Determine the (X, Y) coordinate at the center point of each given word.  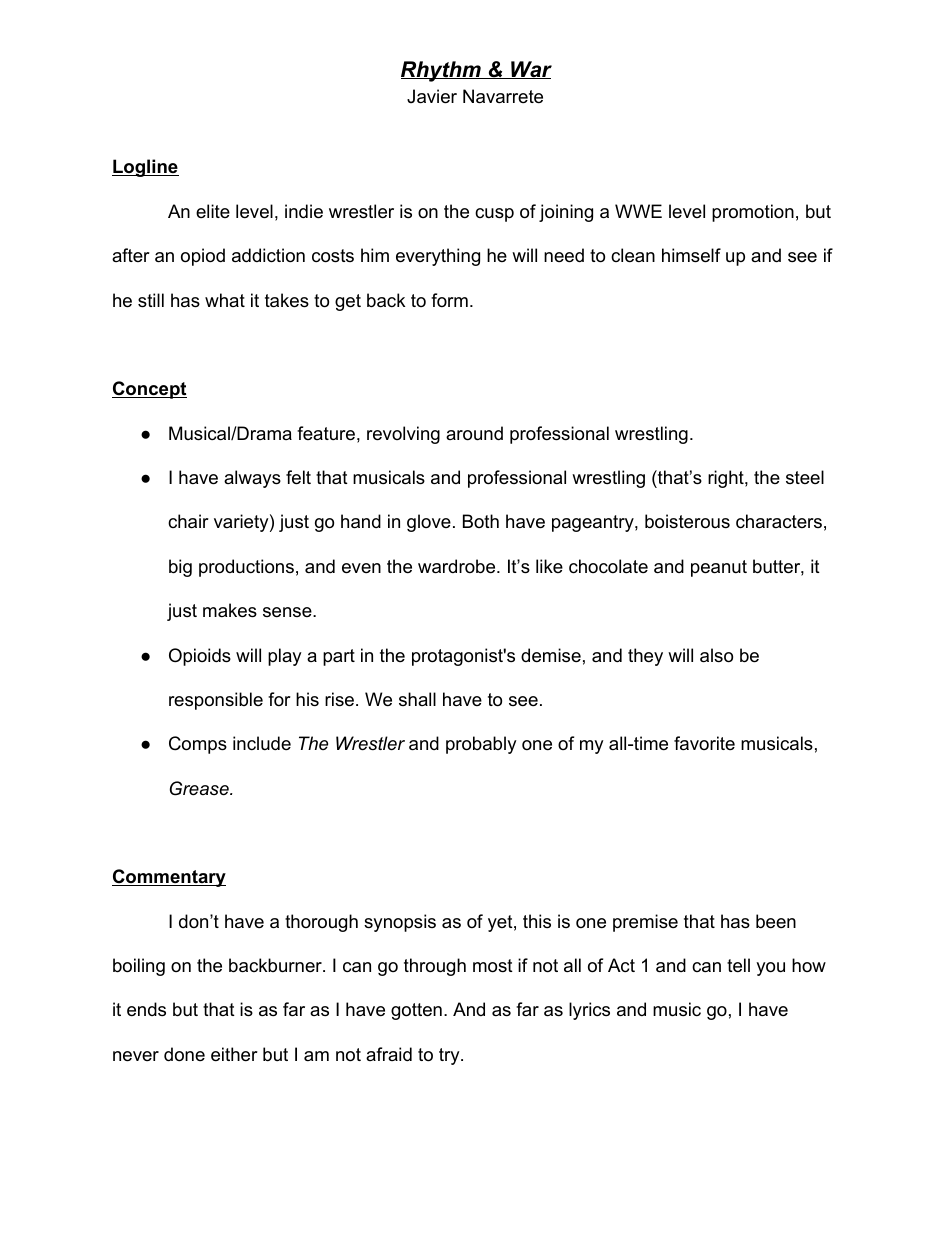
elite (213, 211)
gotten (416, 1011)
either (234, 1054)
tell (738, 965)
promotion (753, 213)
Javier (432, 96)
